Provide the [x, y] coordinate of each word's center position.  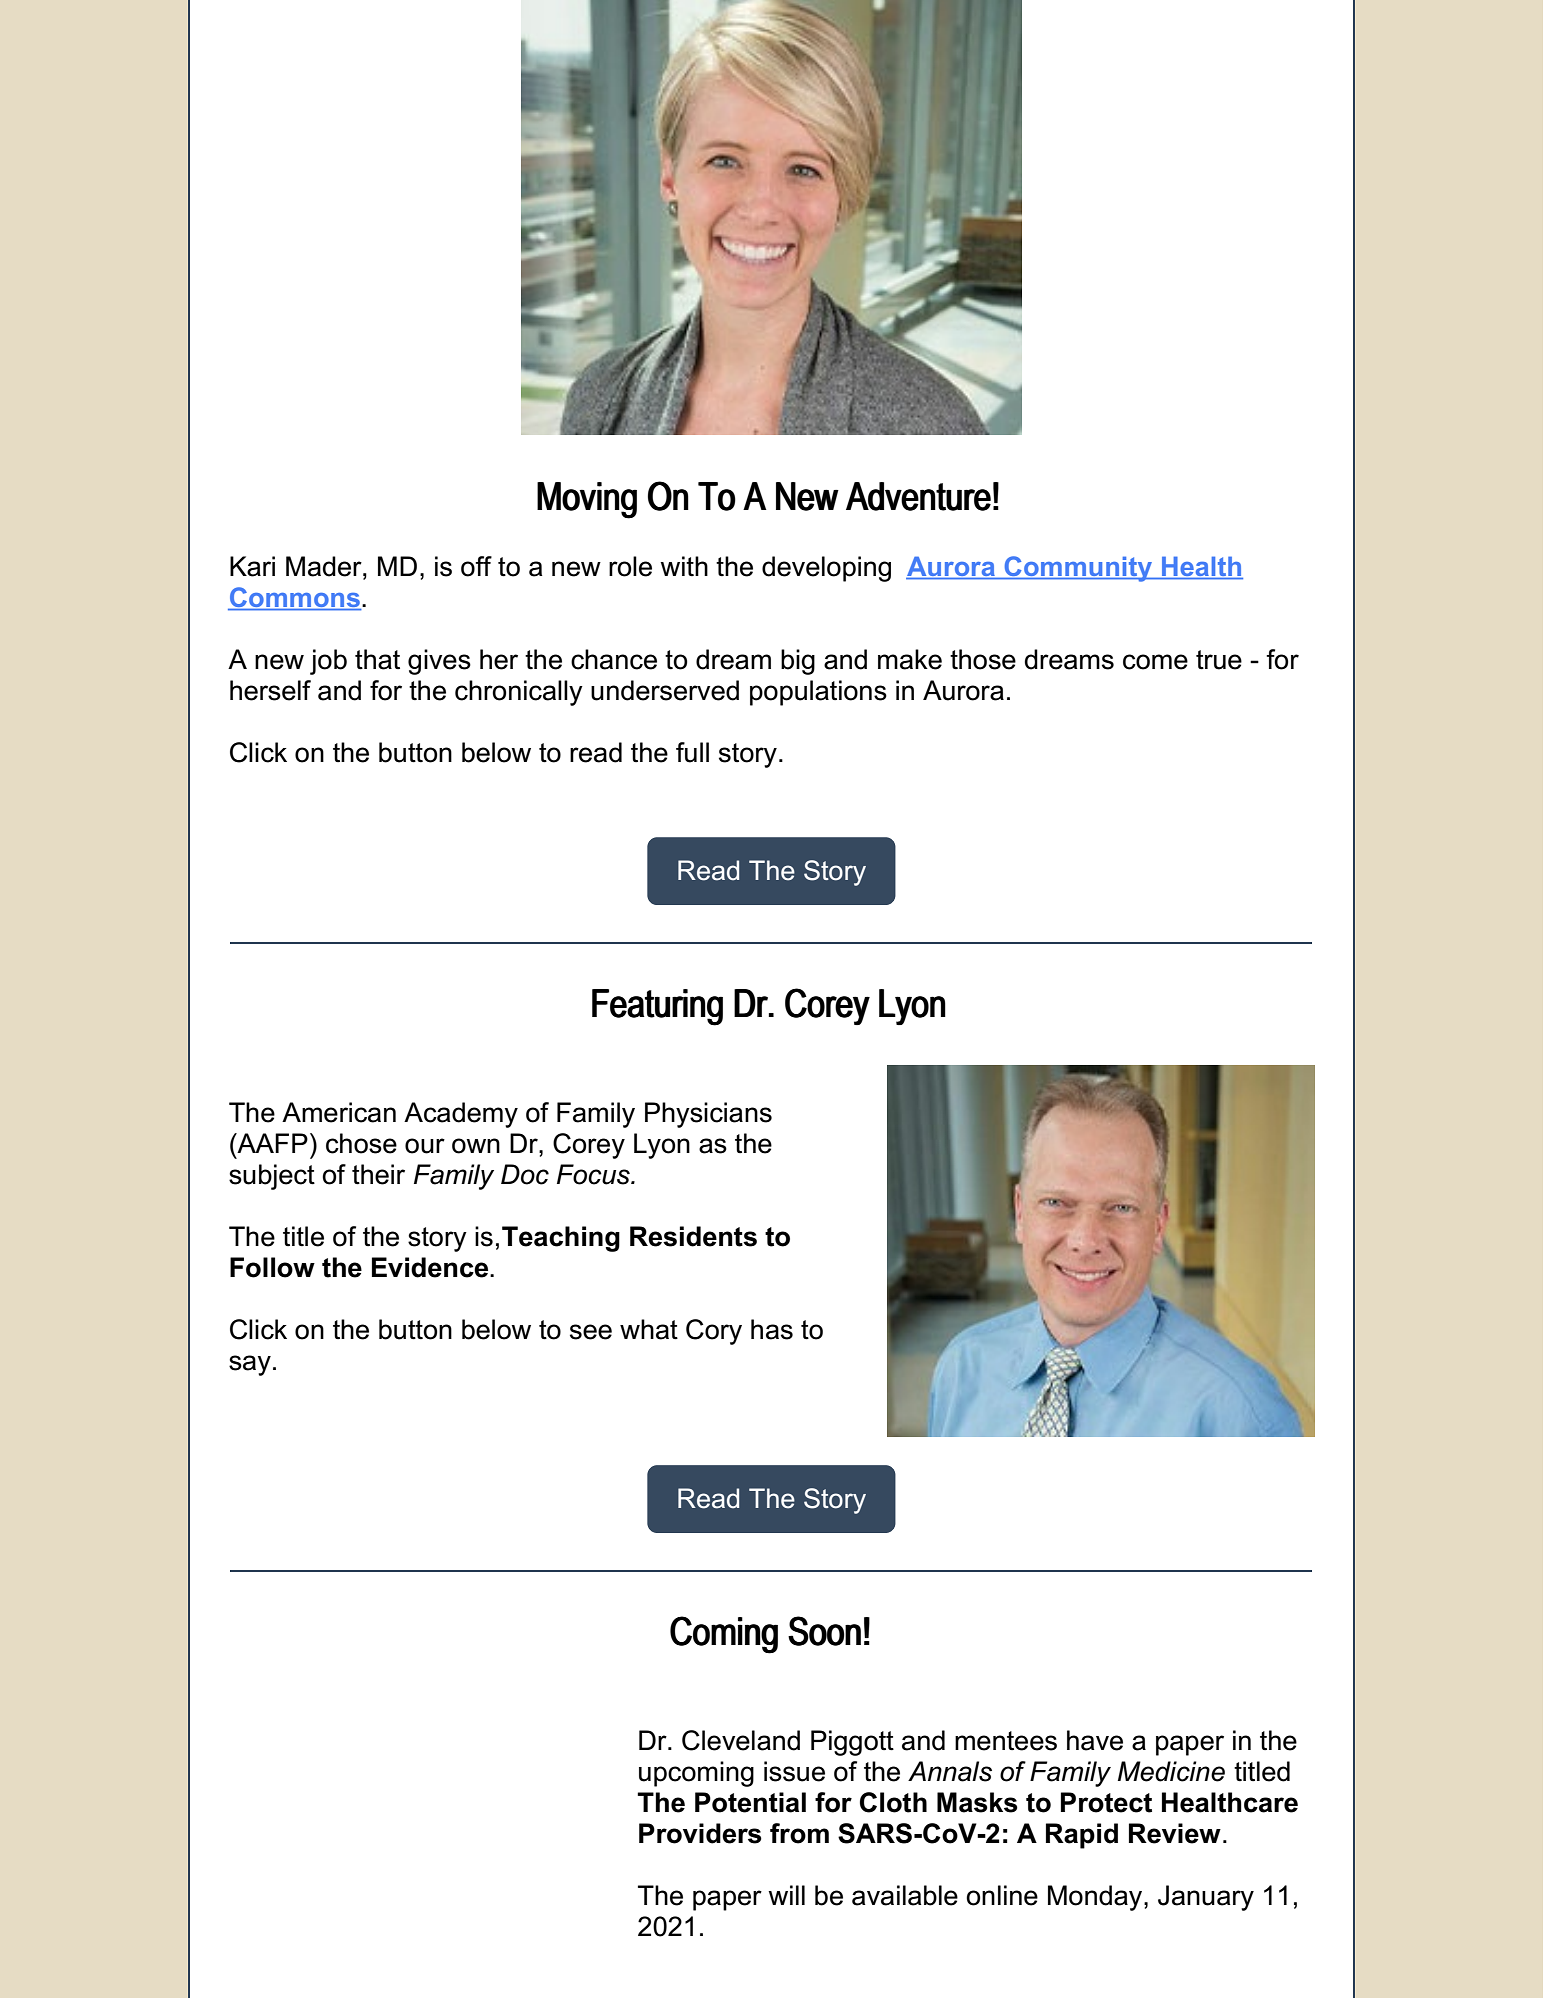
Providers [700, 1833]
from [799, 1833]
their [378, 1174]
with [684, 566]
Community [1078, 569]
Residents [693, 1236]
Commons [295, 597]
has [772, 1329]
